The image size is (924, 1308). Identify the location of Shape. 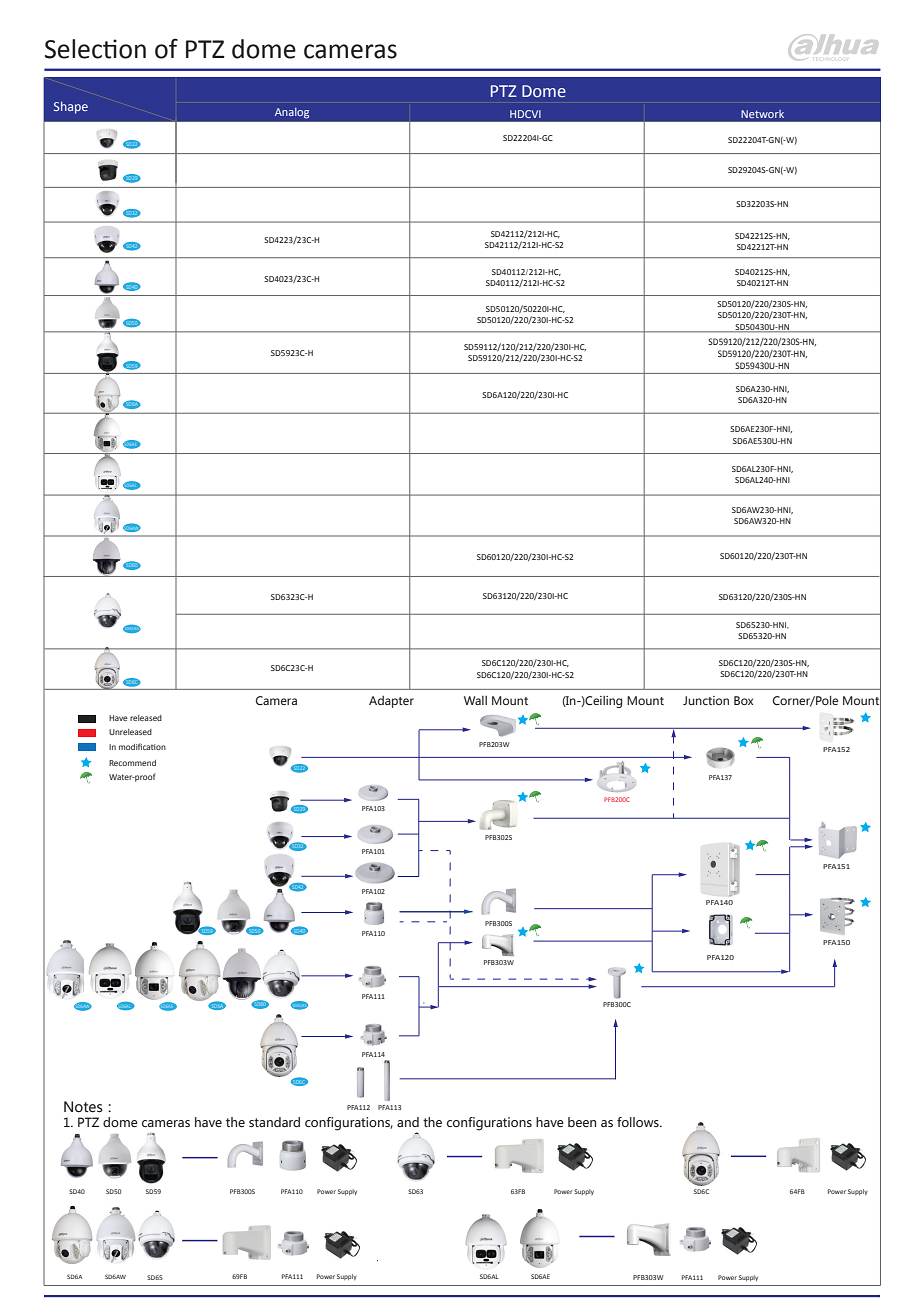
(71, 107).
